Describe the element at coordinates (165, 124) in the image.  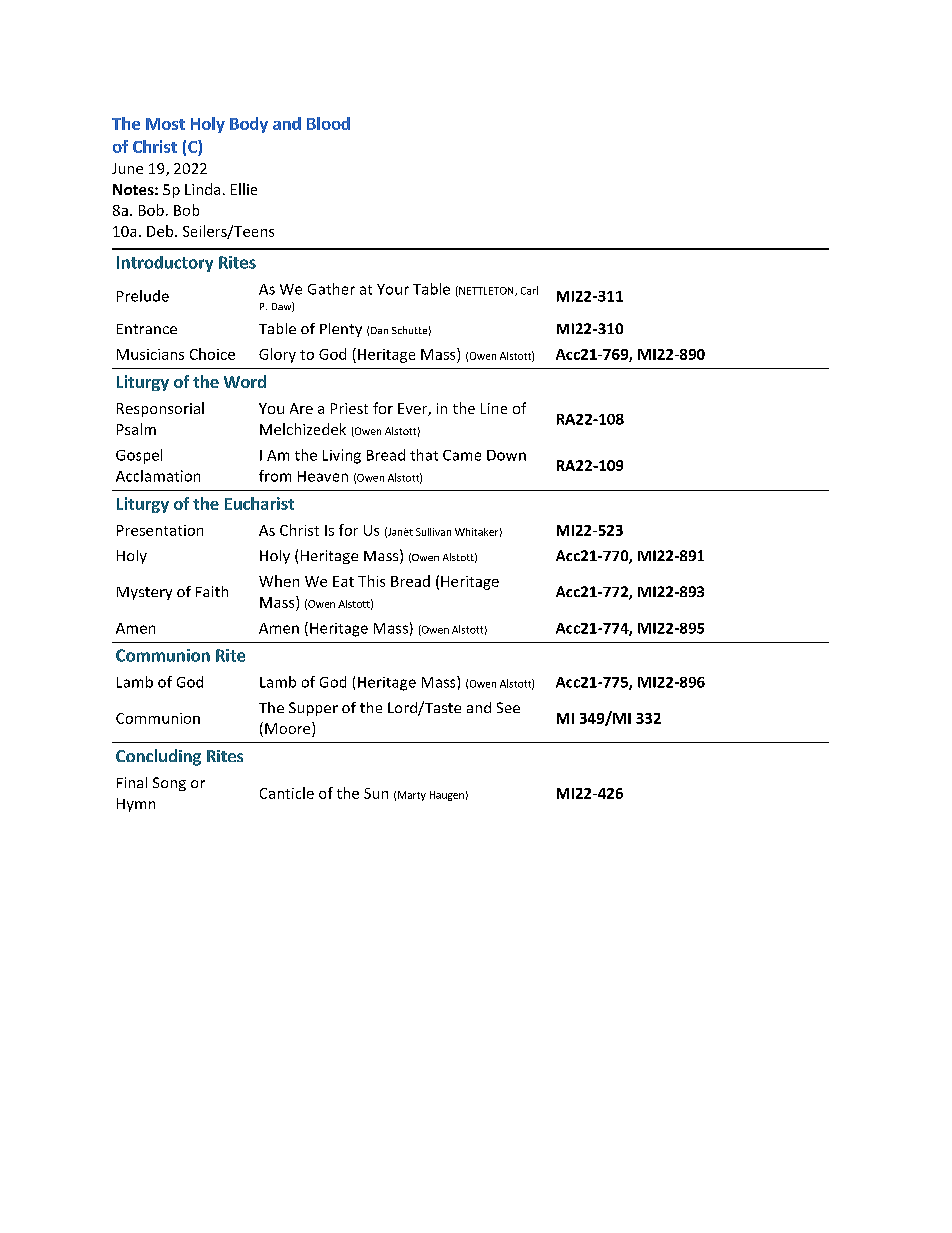
I see `Most` at that location.
